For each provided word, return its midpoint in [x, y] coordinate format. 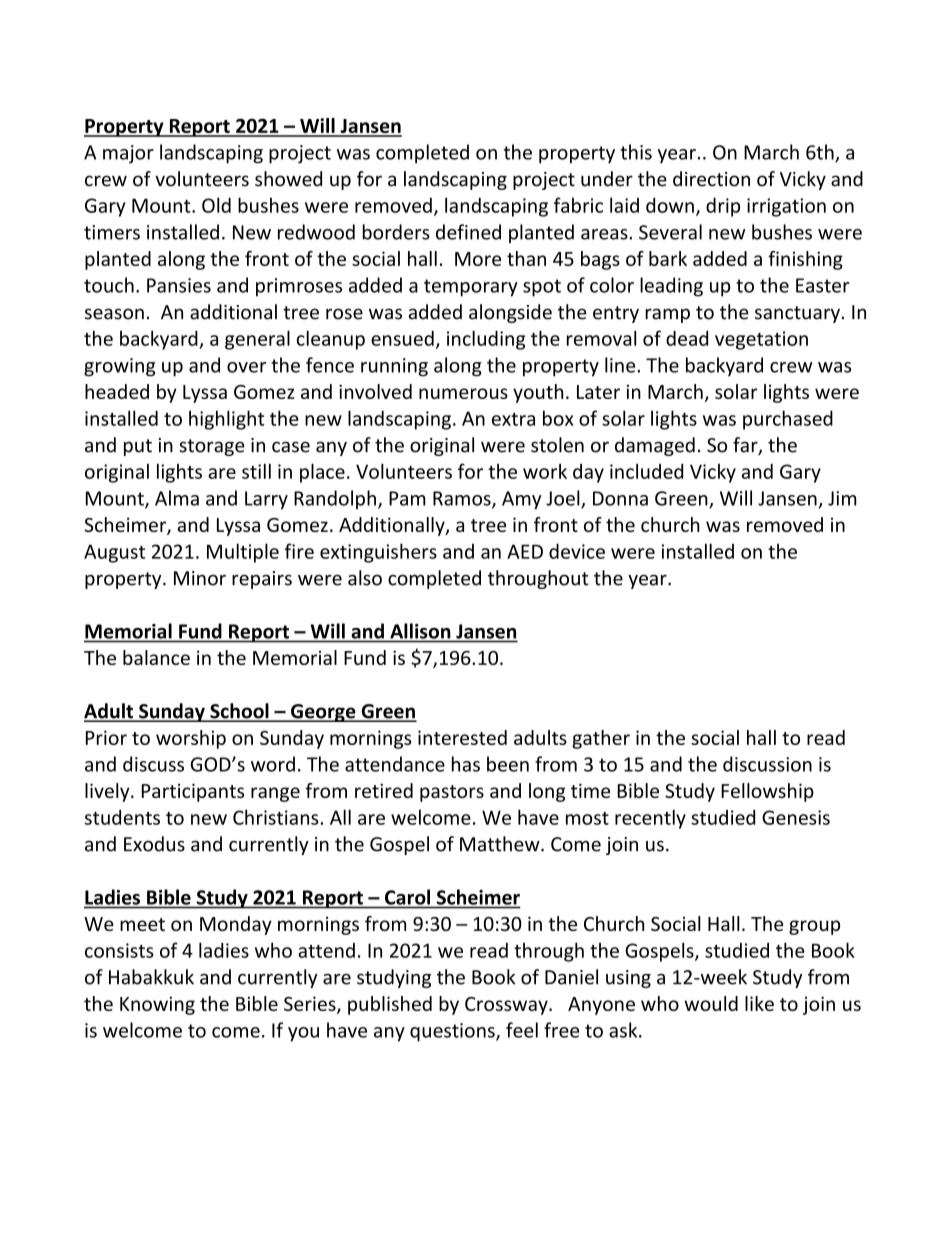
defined [468, 232]
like [759, 1003]
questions [453, 1032]
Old [216, 205]
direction [711, 179]
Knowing [157, 1005]
